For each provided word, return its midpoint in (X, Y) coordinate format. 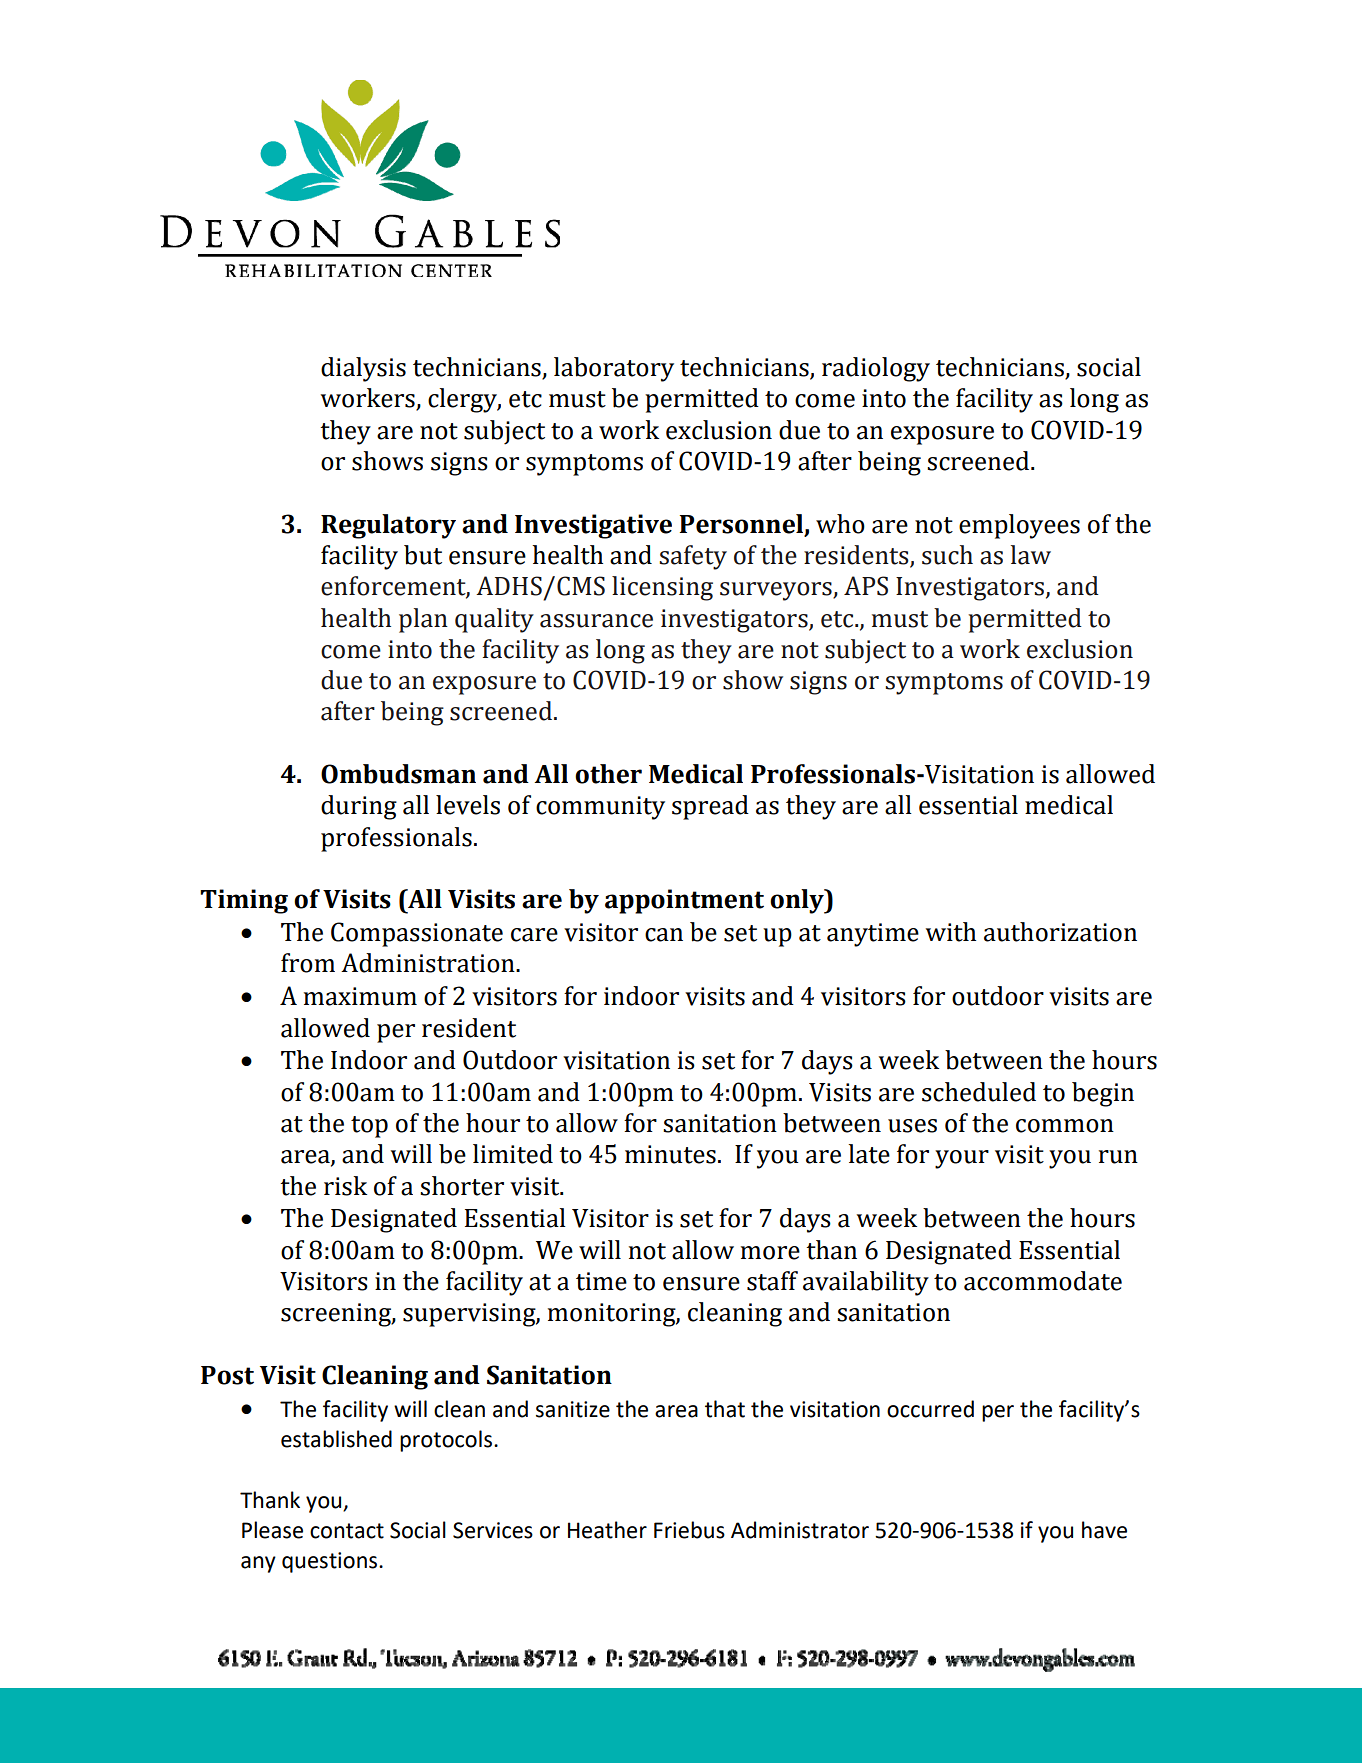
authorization (1060, 932)
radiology (876, 369)
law (1031, 555)
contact (347, 1531)
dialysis (363, 369)
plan (423, 620)
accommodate (1043, 1281)
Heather (607, 1530)
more (770, 1253)
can (664, 935)
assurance (596, 621)
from (308, 963)
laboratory (614, 369)
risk (345, 1186)
